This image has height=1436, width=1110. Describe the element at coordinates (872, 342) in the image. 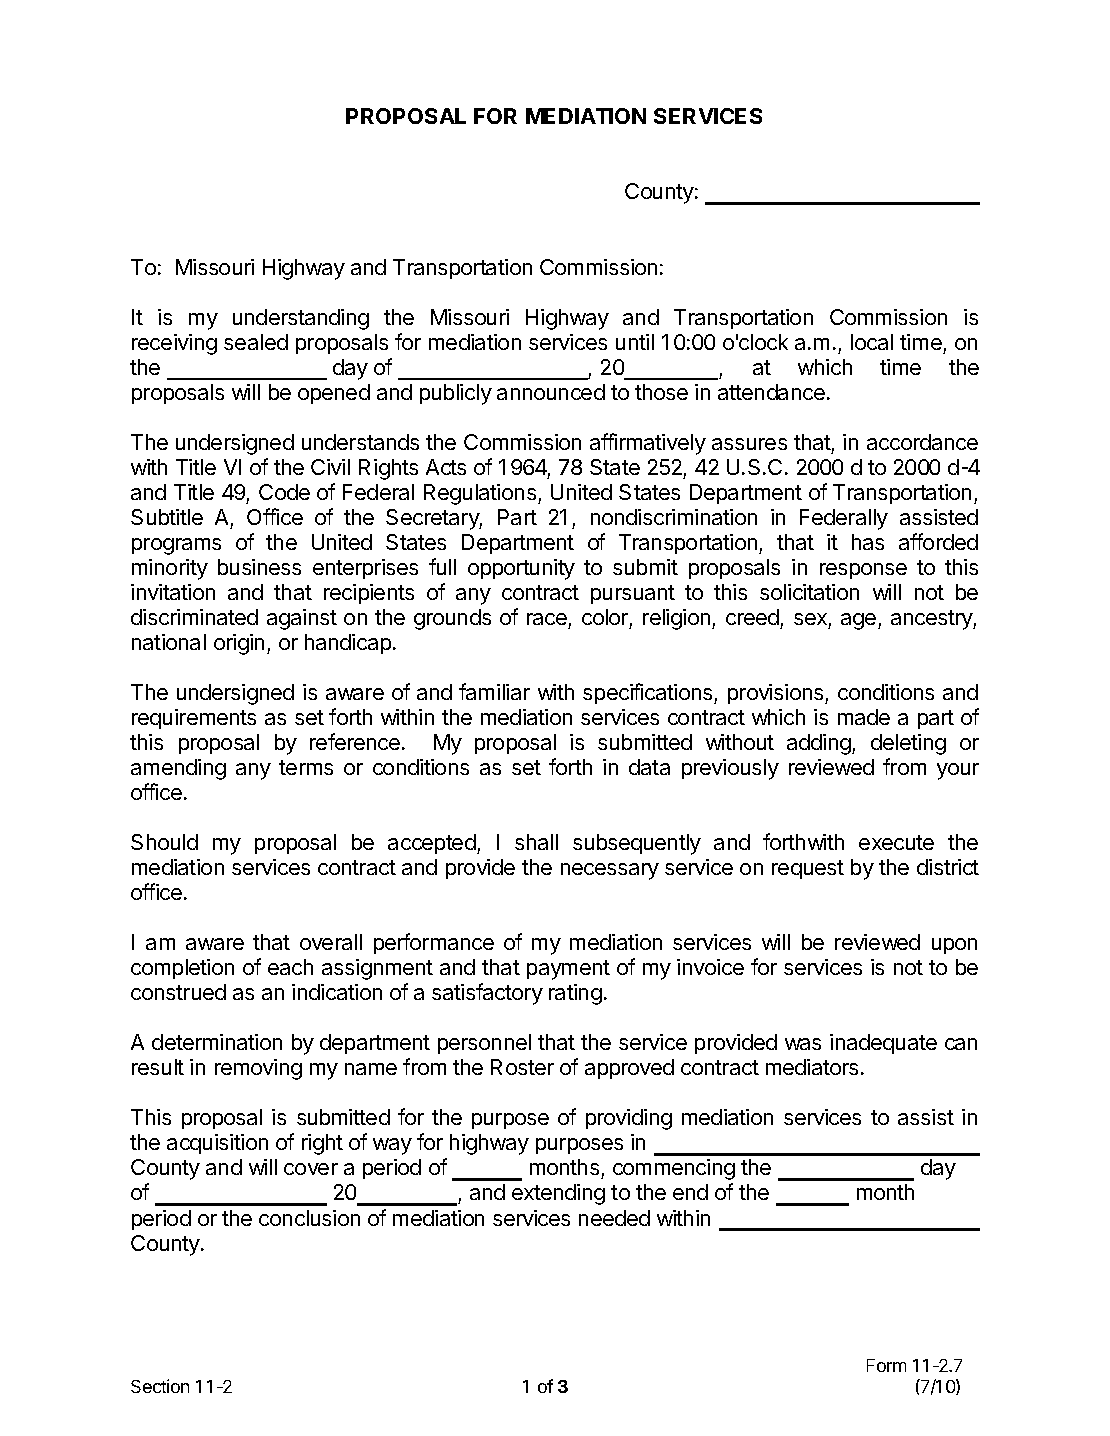

I see `local` at that location.
